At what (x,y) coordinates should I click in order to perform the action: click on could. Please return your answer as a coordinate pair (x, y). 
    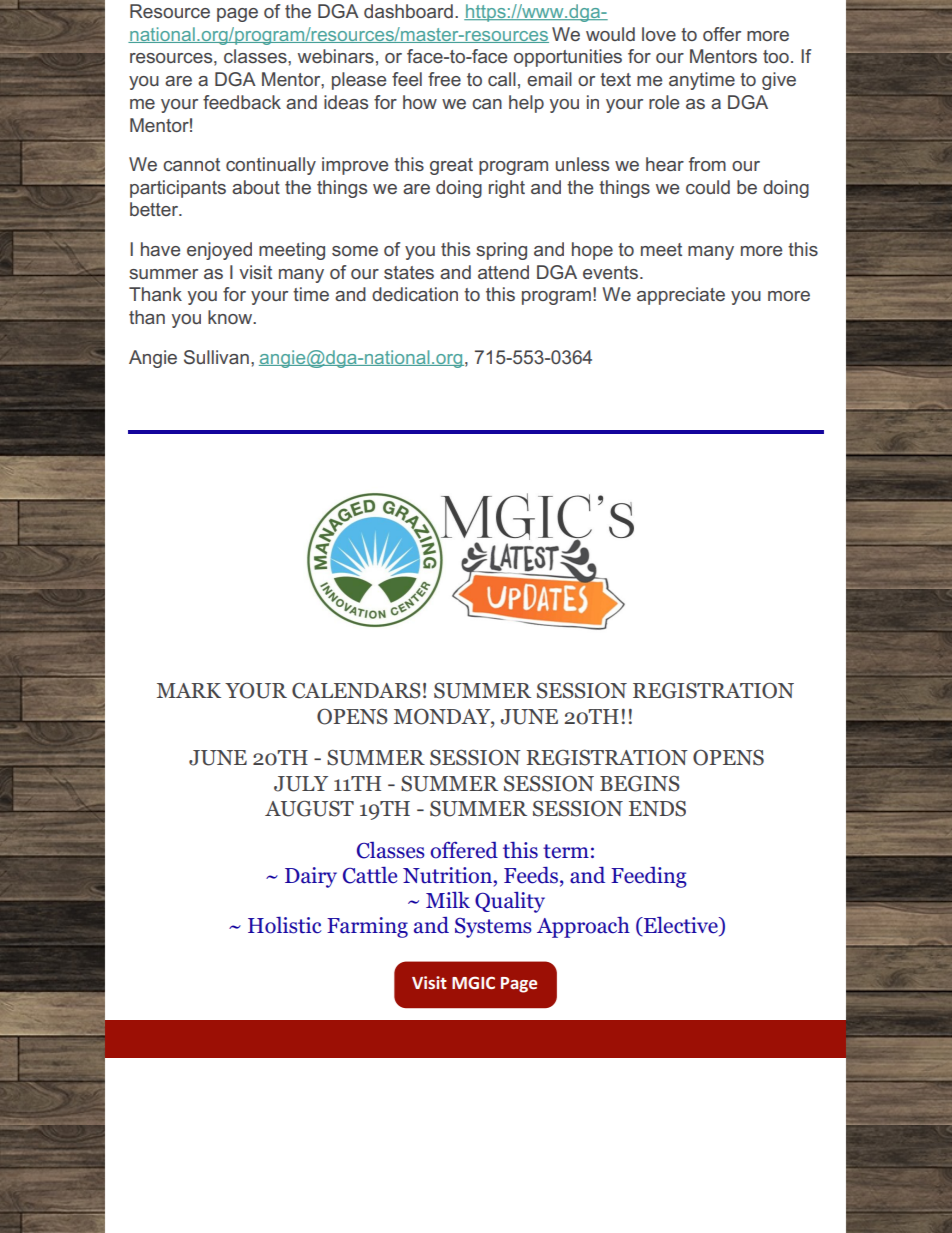
    Looking at the image, I should click on (708, 187).
